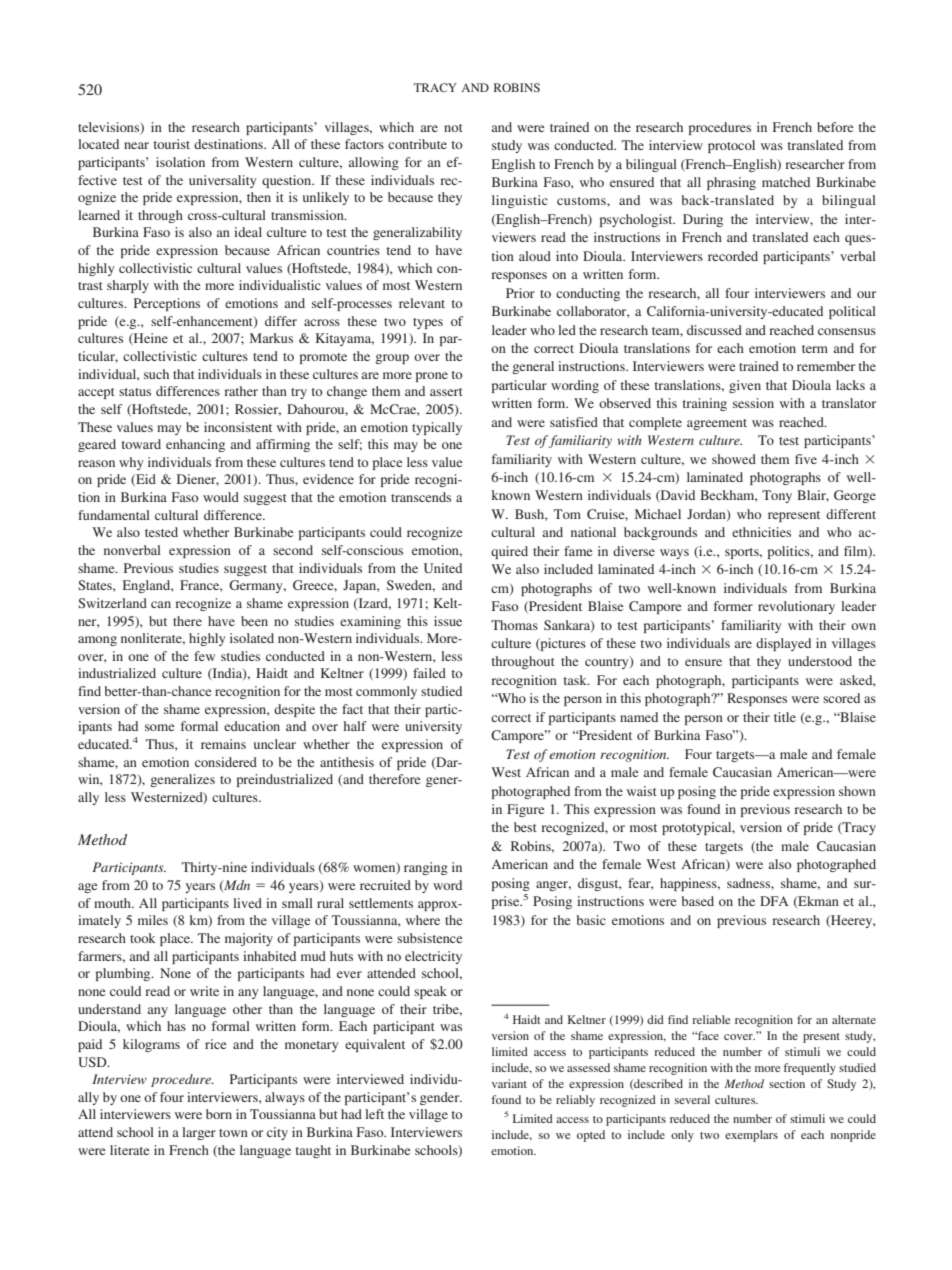 This screenshot has width=952, height=1270. Describe the element at coordinates (453, 128) in the screenshot. I see `not` at that location.
